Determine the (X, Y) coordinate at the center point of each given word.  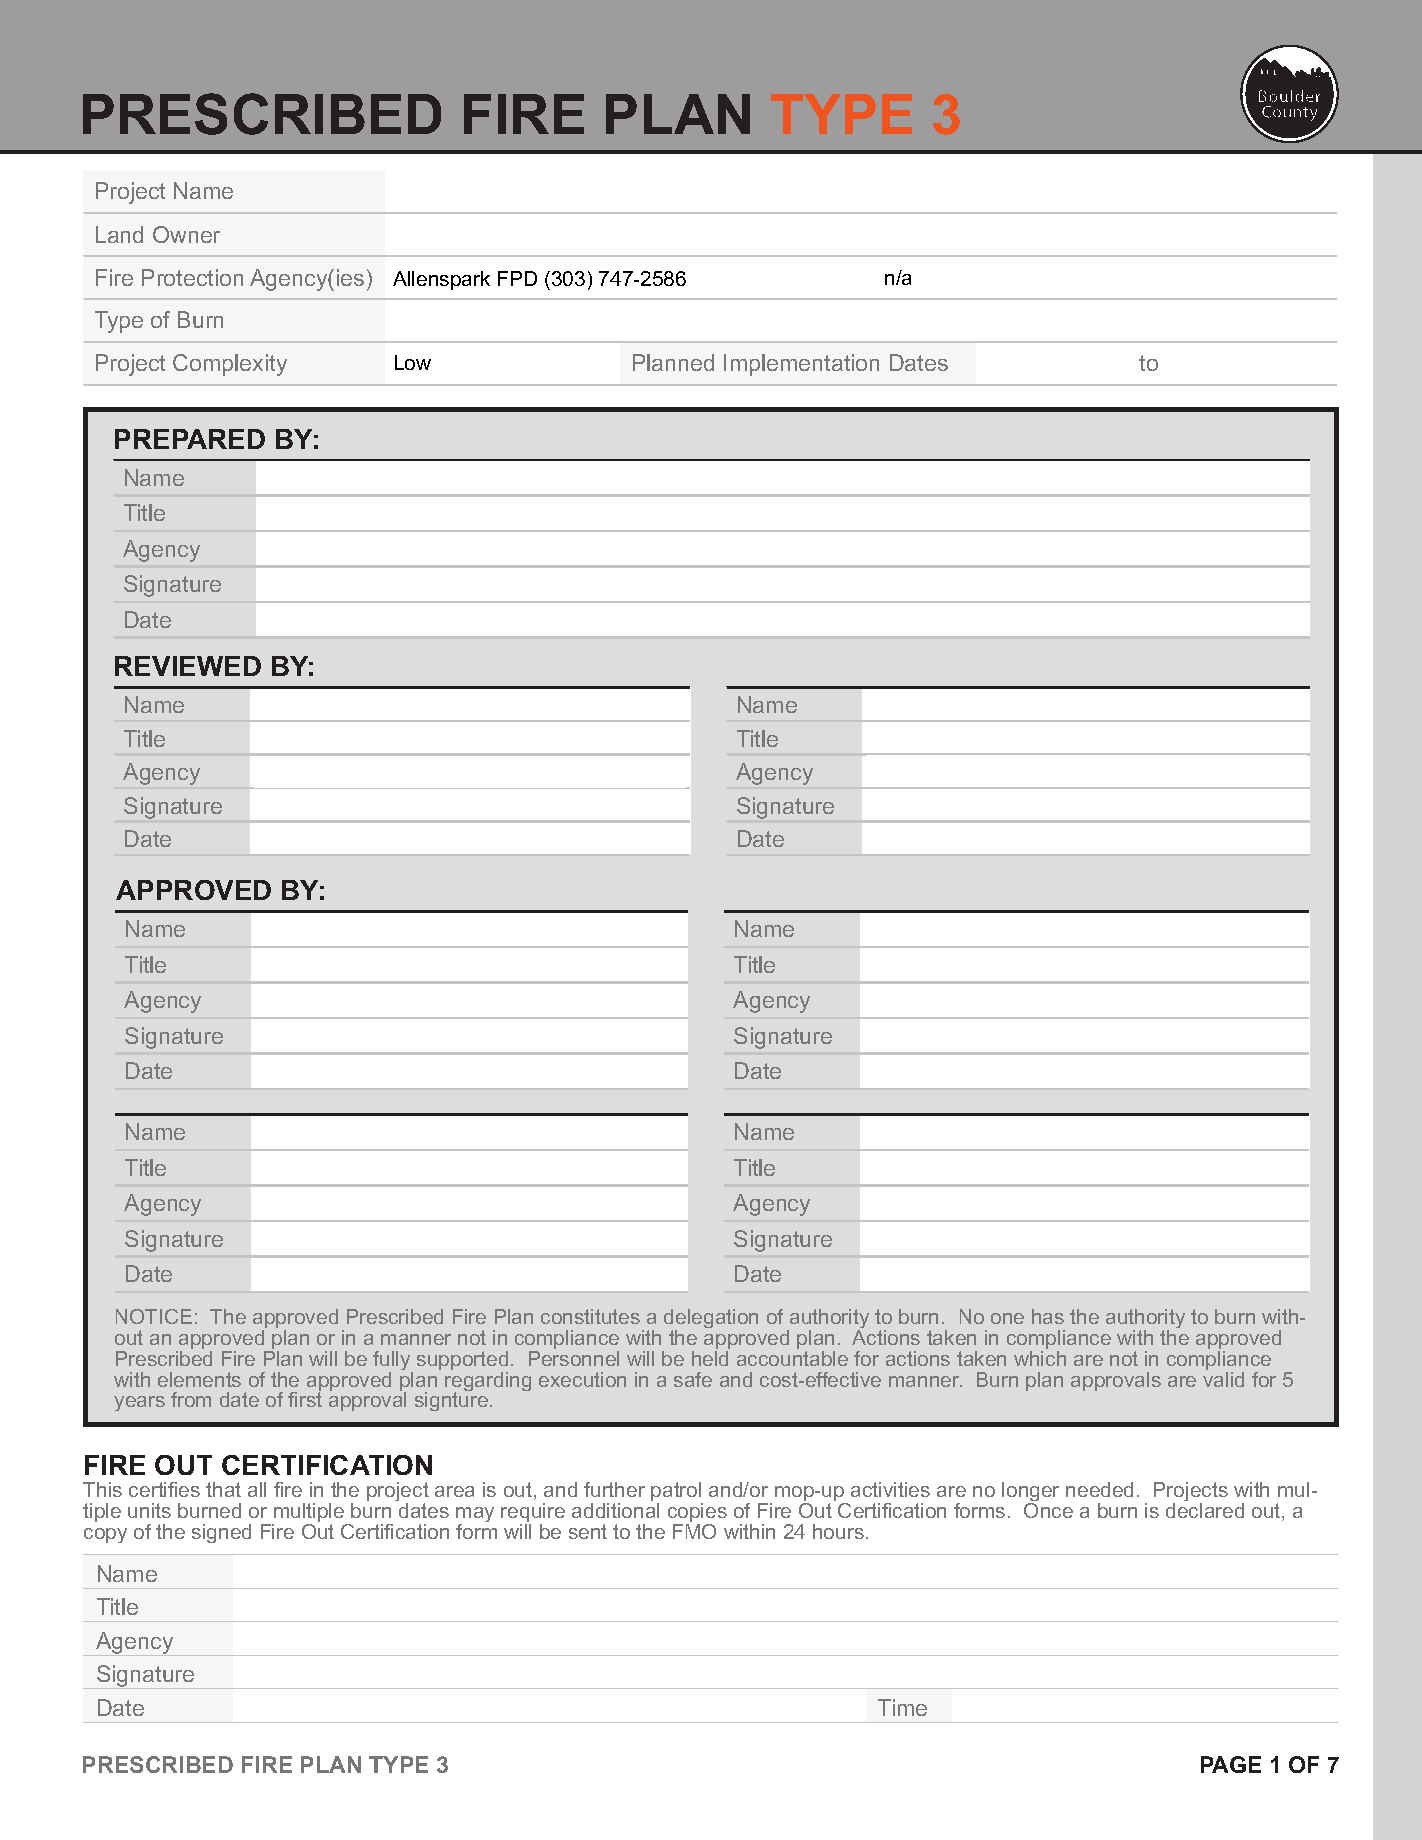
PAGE (1231, 1764)
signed (221, 1533)
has (1048, 1316)
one (1007, 1318)
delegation (711, 1320)
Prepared (190, 439)
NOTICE (154, 1316)
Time (902, 1707)
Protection (192, 277)
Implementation (801, 365)
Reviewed (188, 666)
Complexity (230, 365)
